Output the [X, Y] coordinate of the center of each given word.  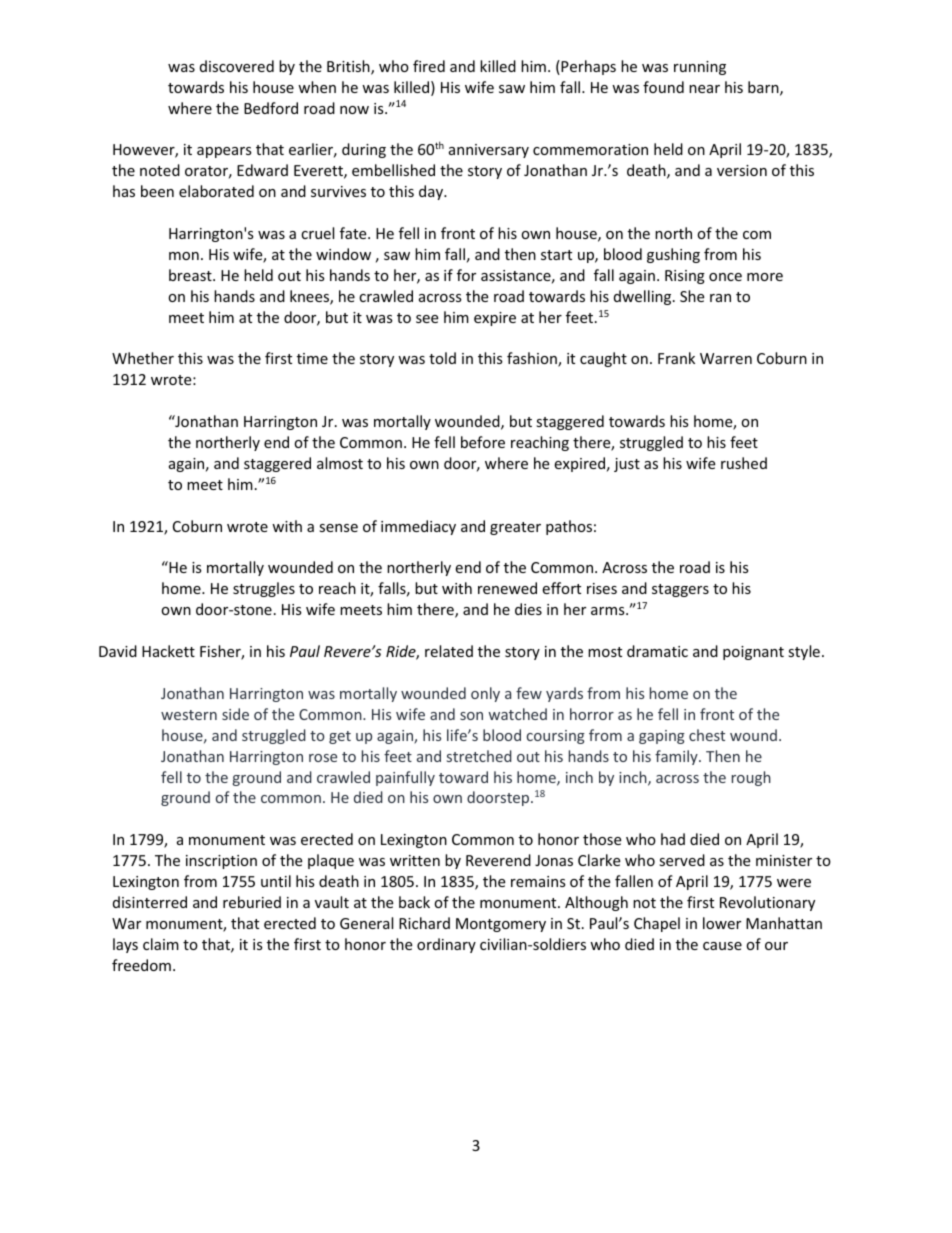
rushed [744, 463]
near [704, 89]
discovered [237, 66]
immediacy [418, 527]
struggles [264, 589]
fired [429, 66]
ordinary [446, 945]
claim [161, 944]
